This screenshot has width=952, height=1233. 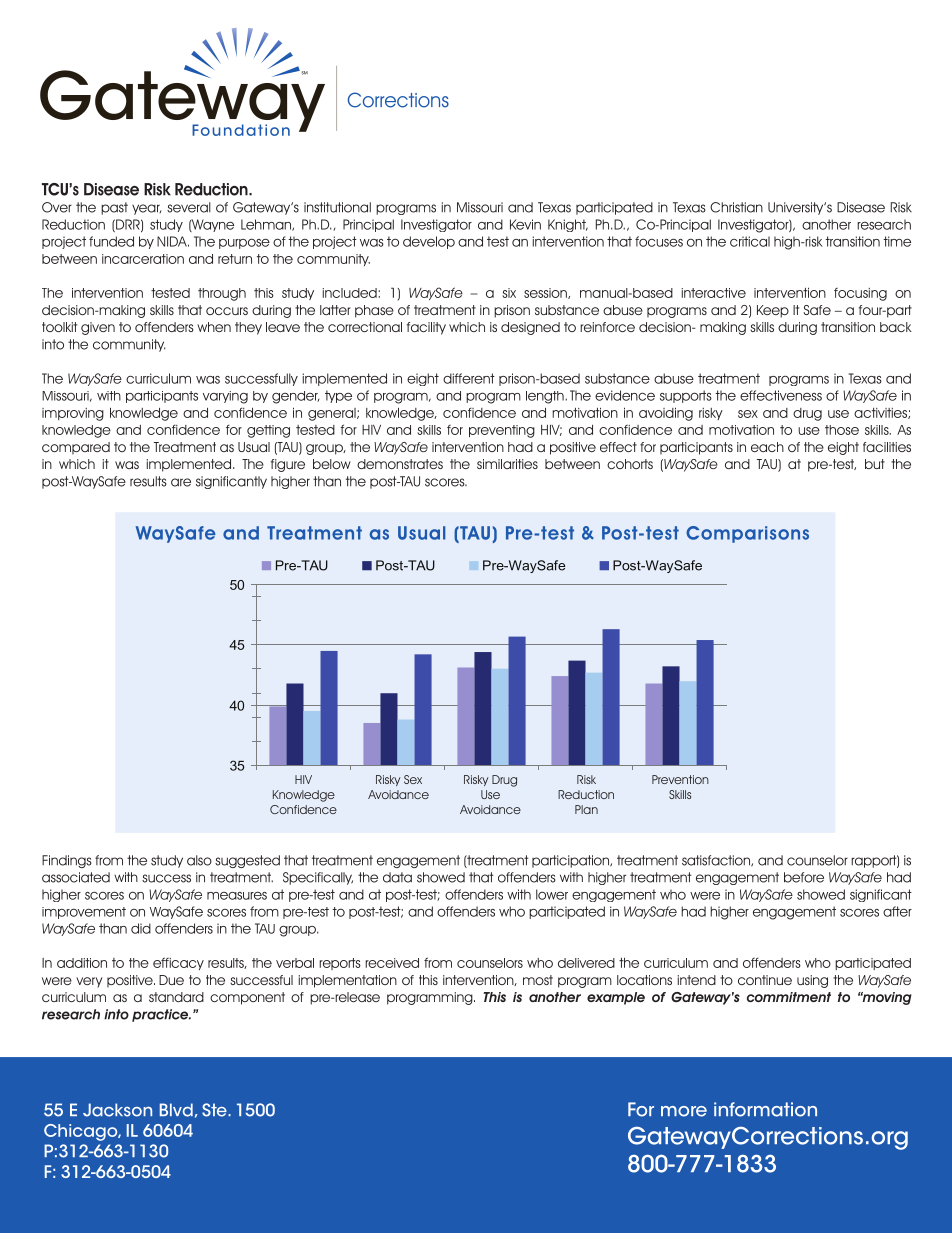 I want to click on critical, so click(x=750, y=241).
